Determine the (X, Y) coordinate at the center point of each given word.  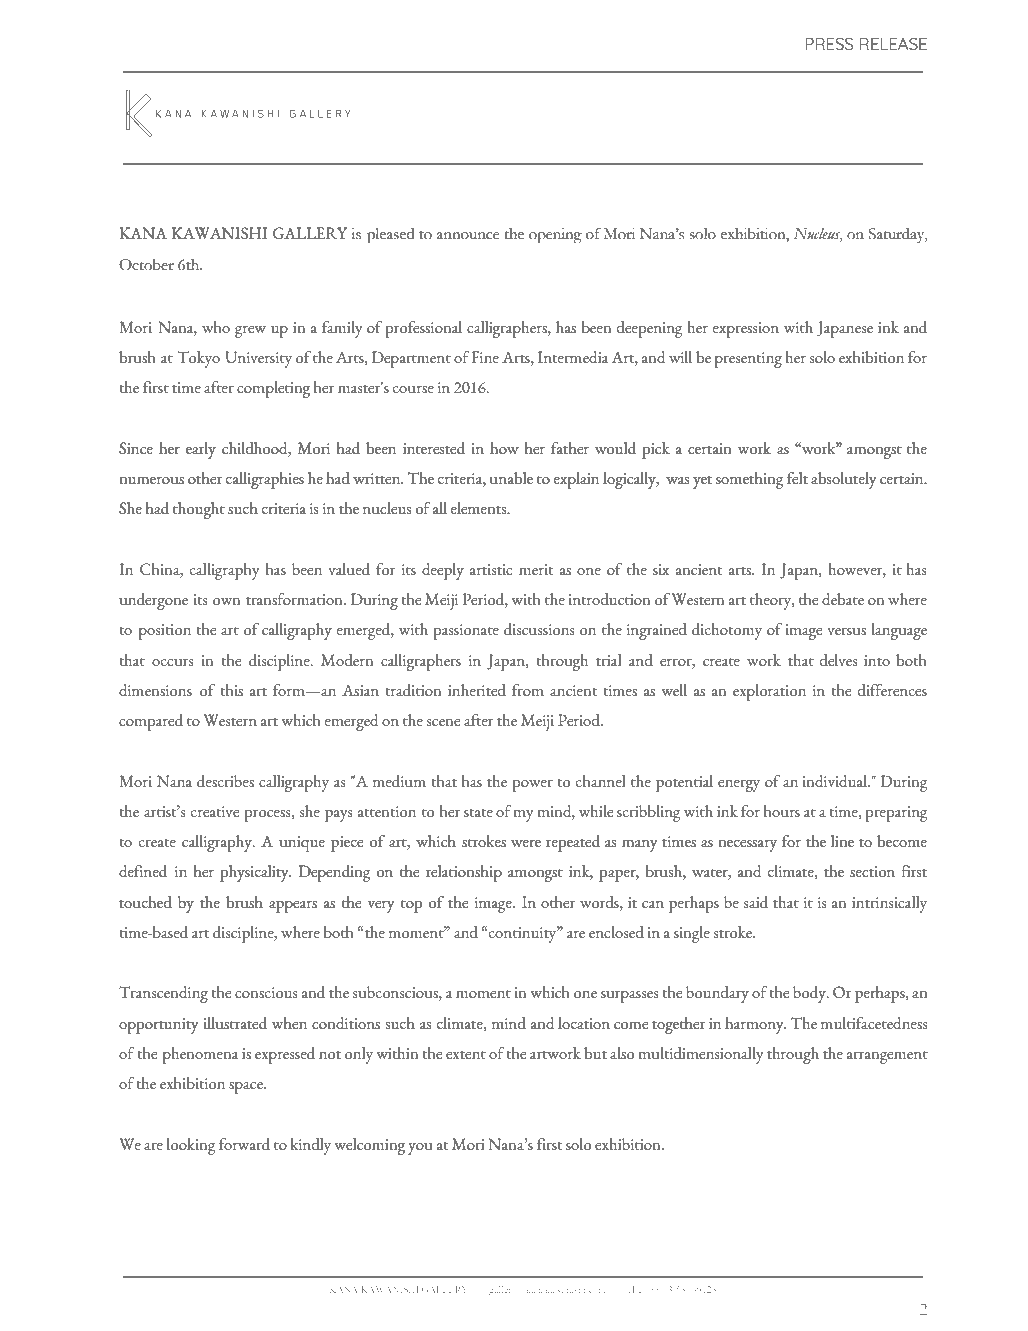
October (146, 265)
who (216, 327)
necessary (747, 846)
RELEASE (893, 43)
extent (466, 1055)
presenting (748, 360)
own (227, 601)
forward (244, 1144)
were (526, 843)
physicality (255, 873)
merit (536, 569)
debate (843, 599)
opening (555, 236)
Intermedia (573, 357)
